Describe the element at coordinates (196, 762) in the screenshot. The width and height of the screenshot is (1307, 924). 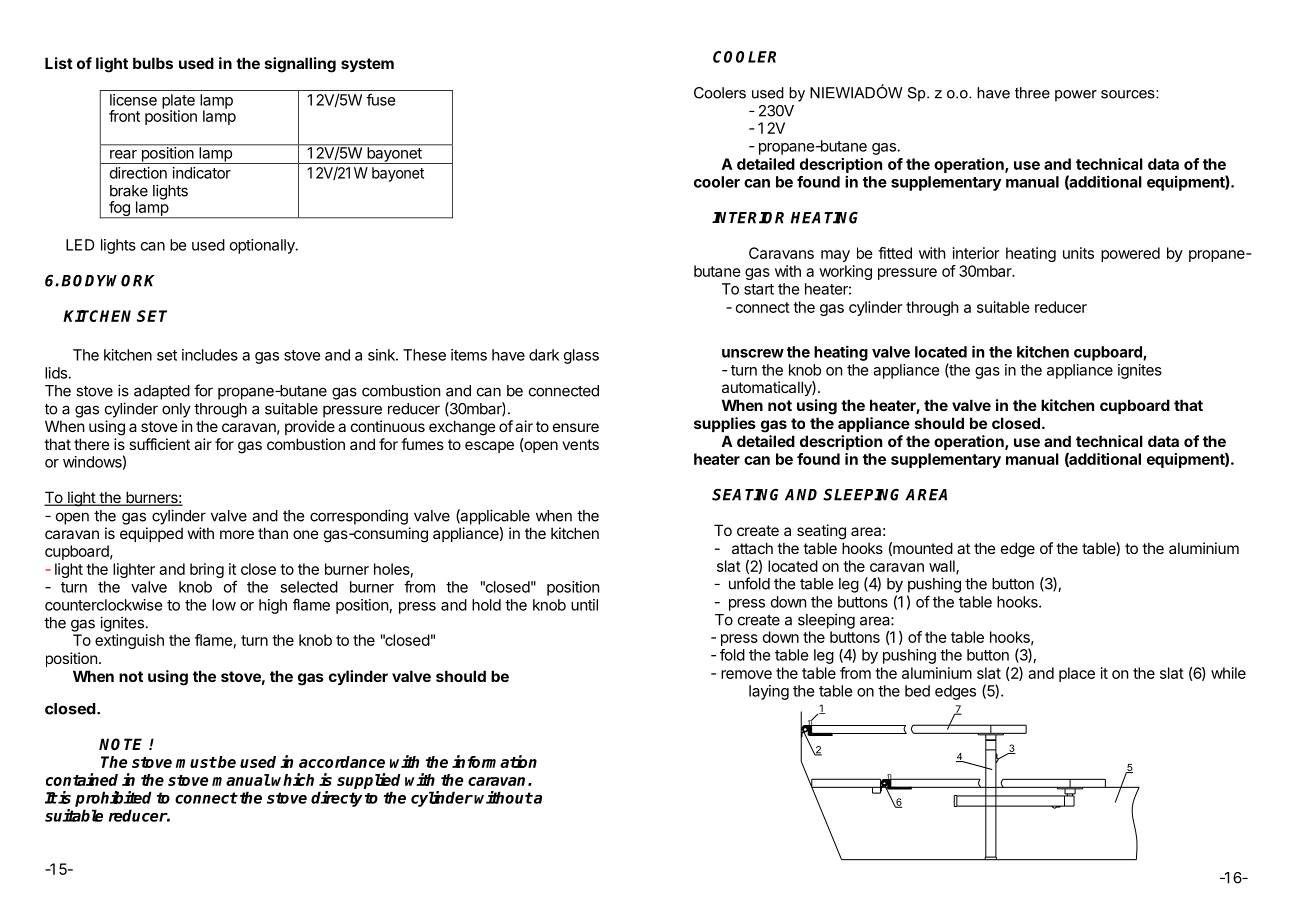
I see `must` at that location.
